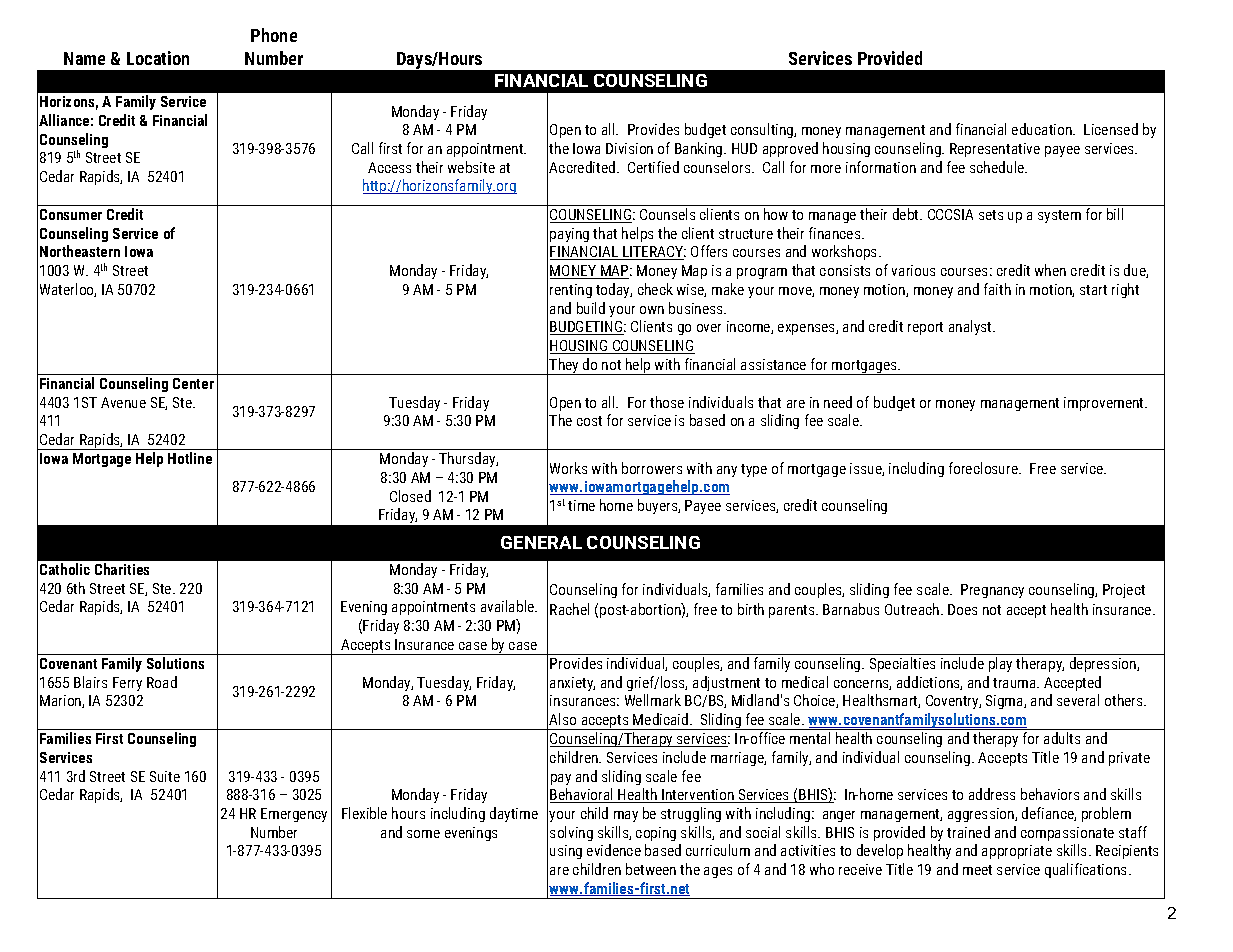  Describe the element at coordinates (294, 815) in the page. I see `Emergency` at that location.
